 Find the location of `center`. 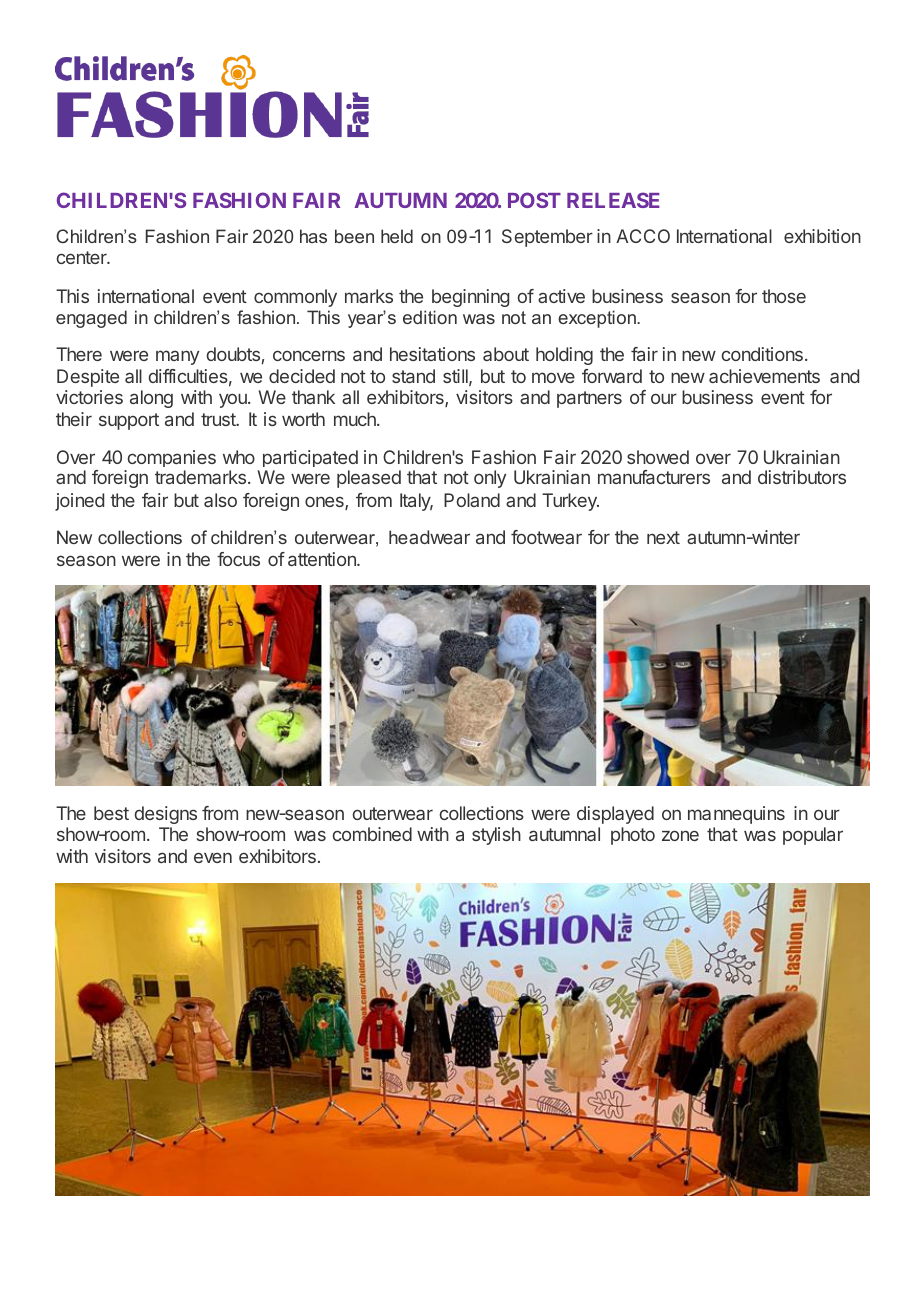

center is located at coordinates (83, 257).
